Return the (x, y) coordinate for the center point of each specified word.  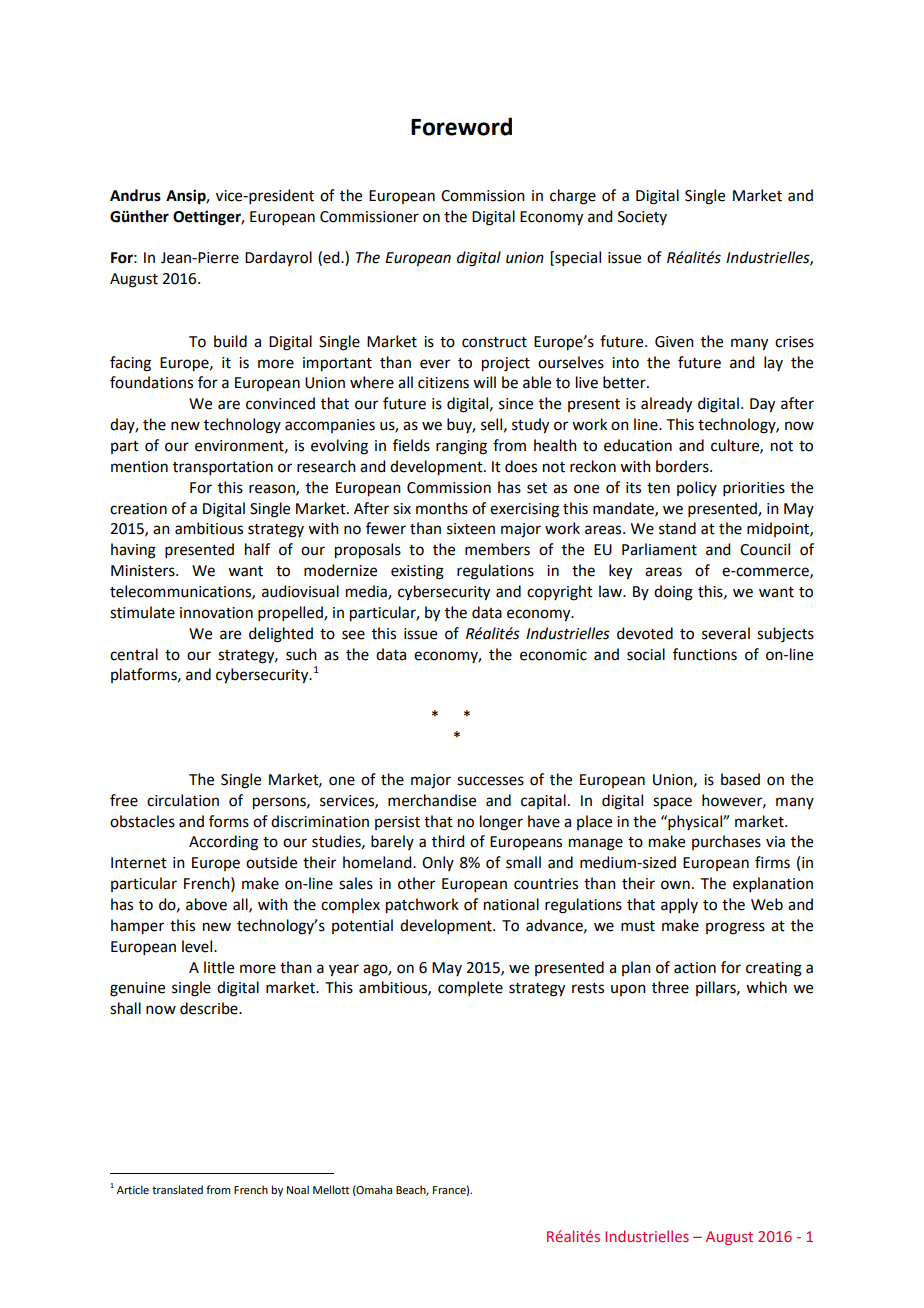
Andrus (135, 195)
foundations (151, 382)
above (206, 904)
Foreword (461, 126)
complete (470, 988)
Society (642, 218)
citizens (443, 383)
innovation (216, 613)
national (511, 904)
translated (177, 1189)
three (670, 987)
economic (553, 655)
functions (705, 654)
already (666, 405)
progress (735, 928)
